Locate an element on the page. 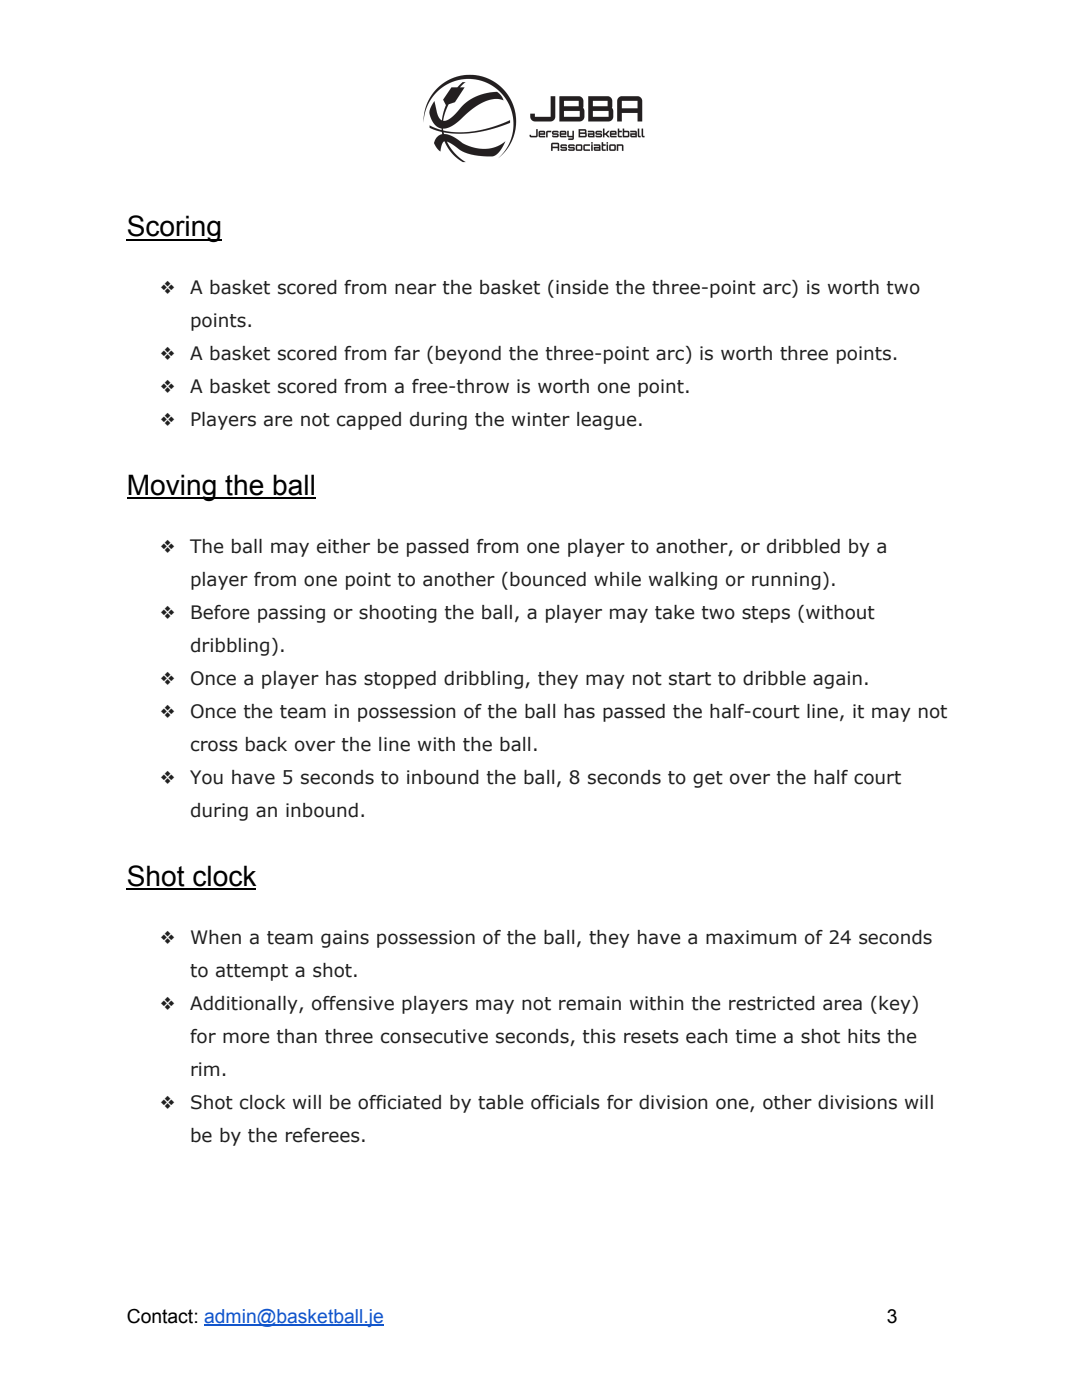 The height and width of the page is (1394, 1077). maximum is located at coordinates (751, 937).
